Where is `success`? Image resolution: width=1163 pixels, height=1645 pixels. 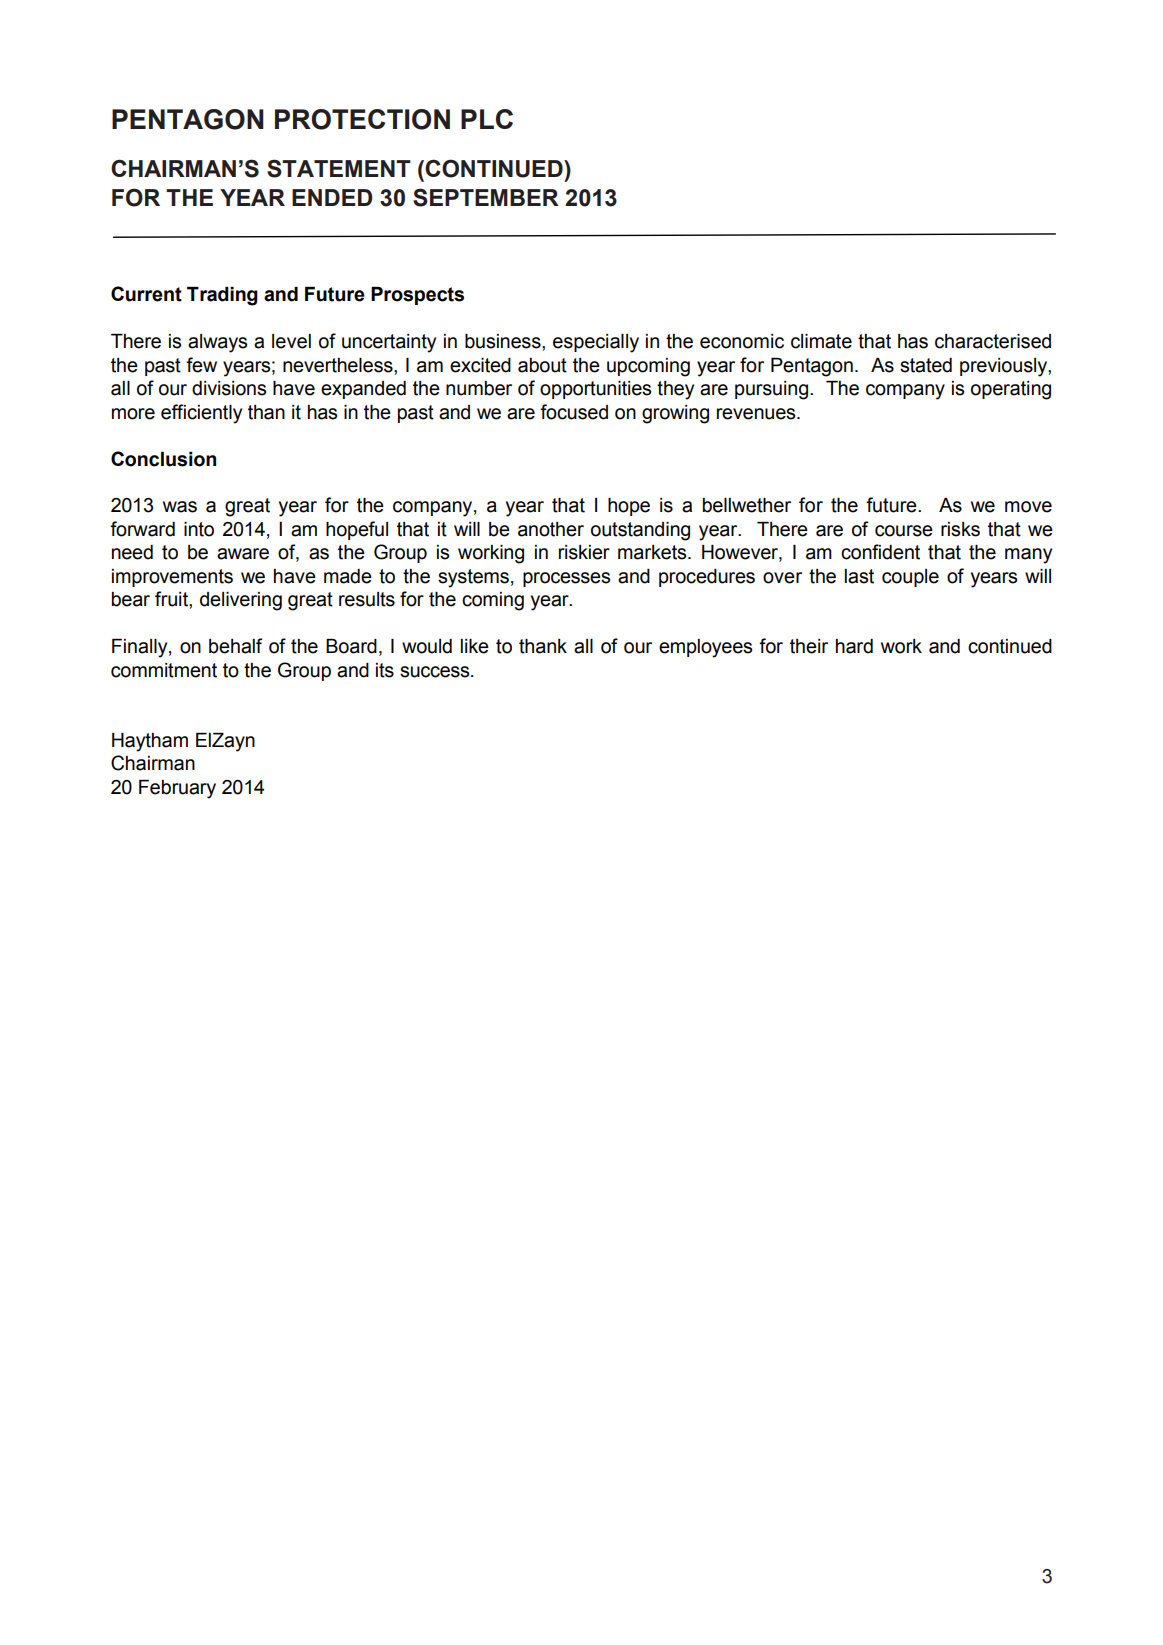
success is located at coordinates (436, 672).
